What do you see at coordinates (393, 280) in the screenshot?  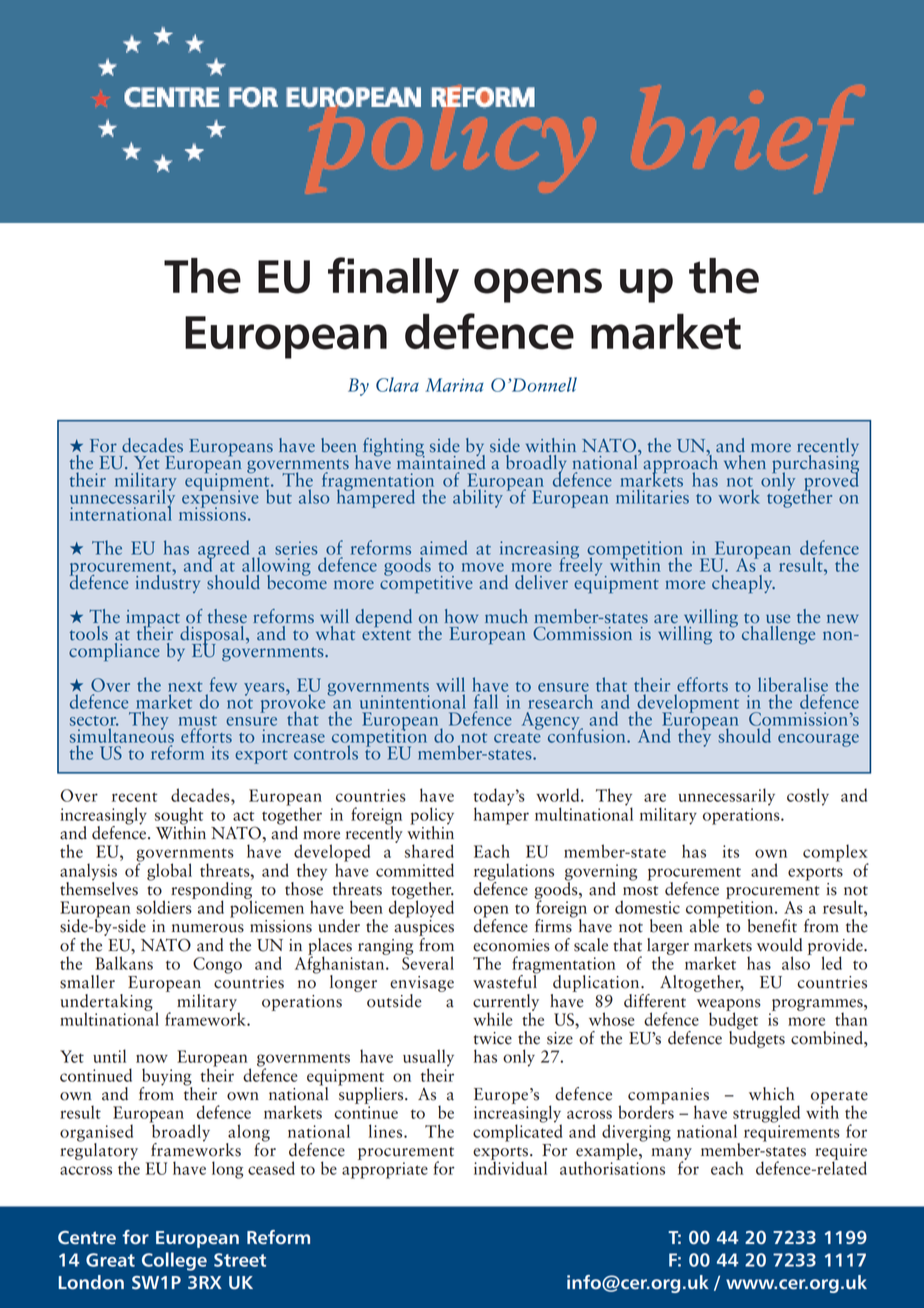 I see `finally` at bounding box center [393, 280].
